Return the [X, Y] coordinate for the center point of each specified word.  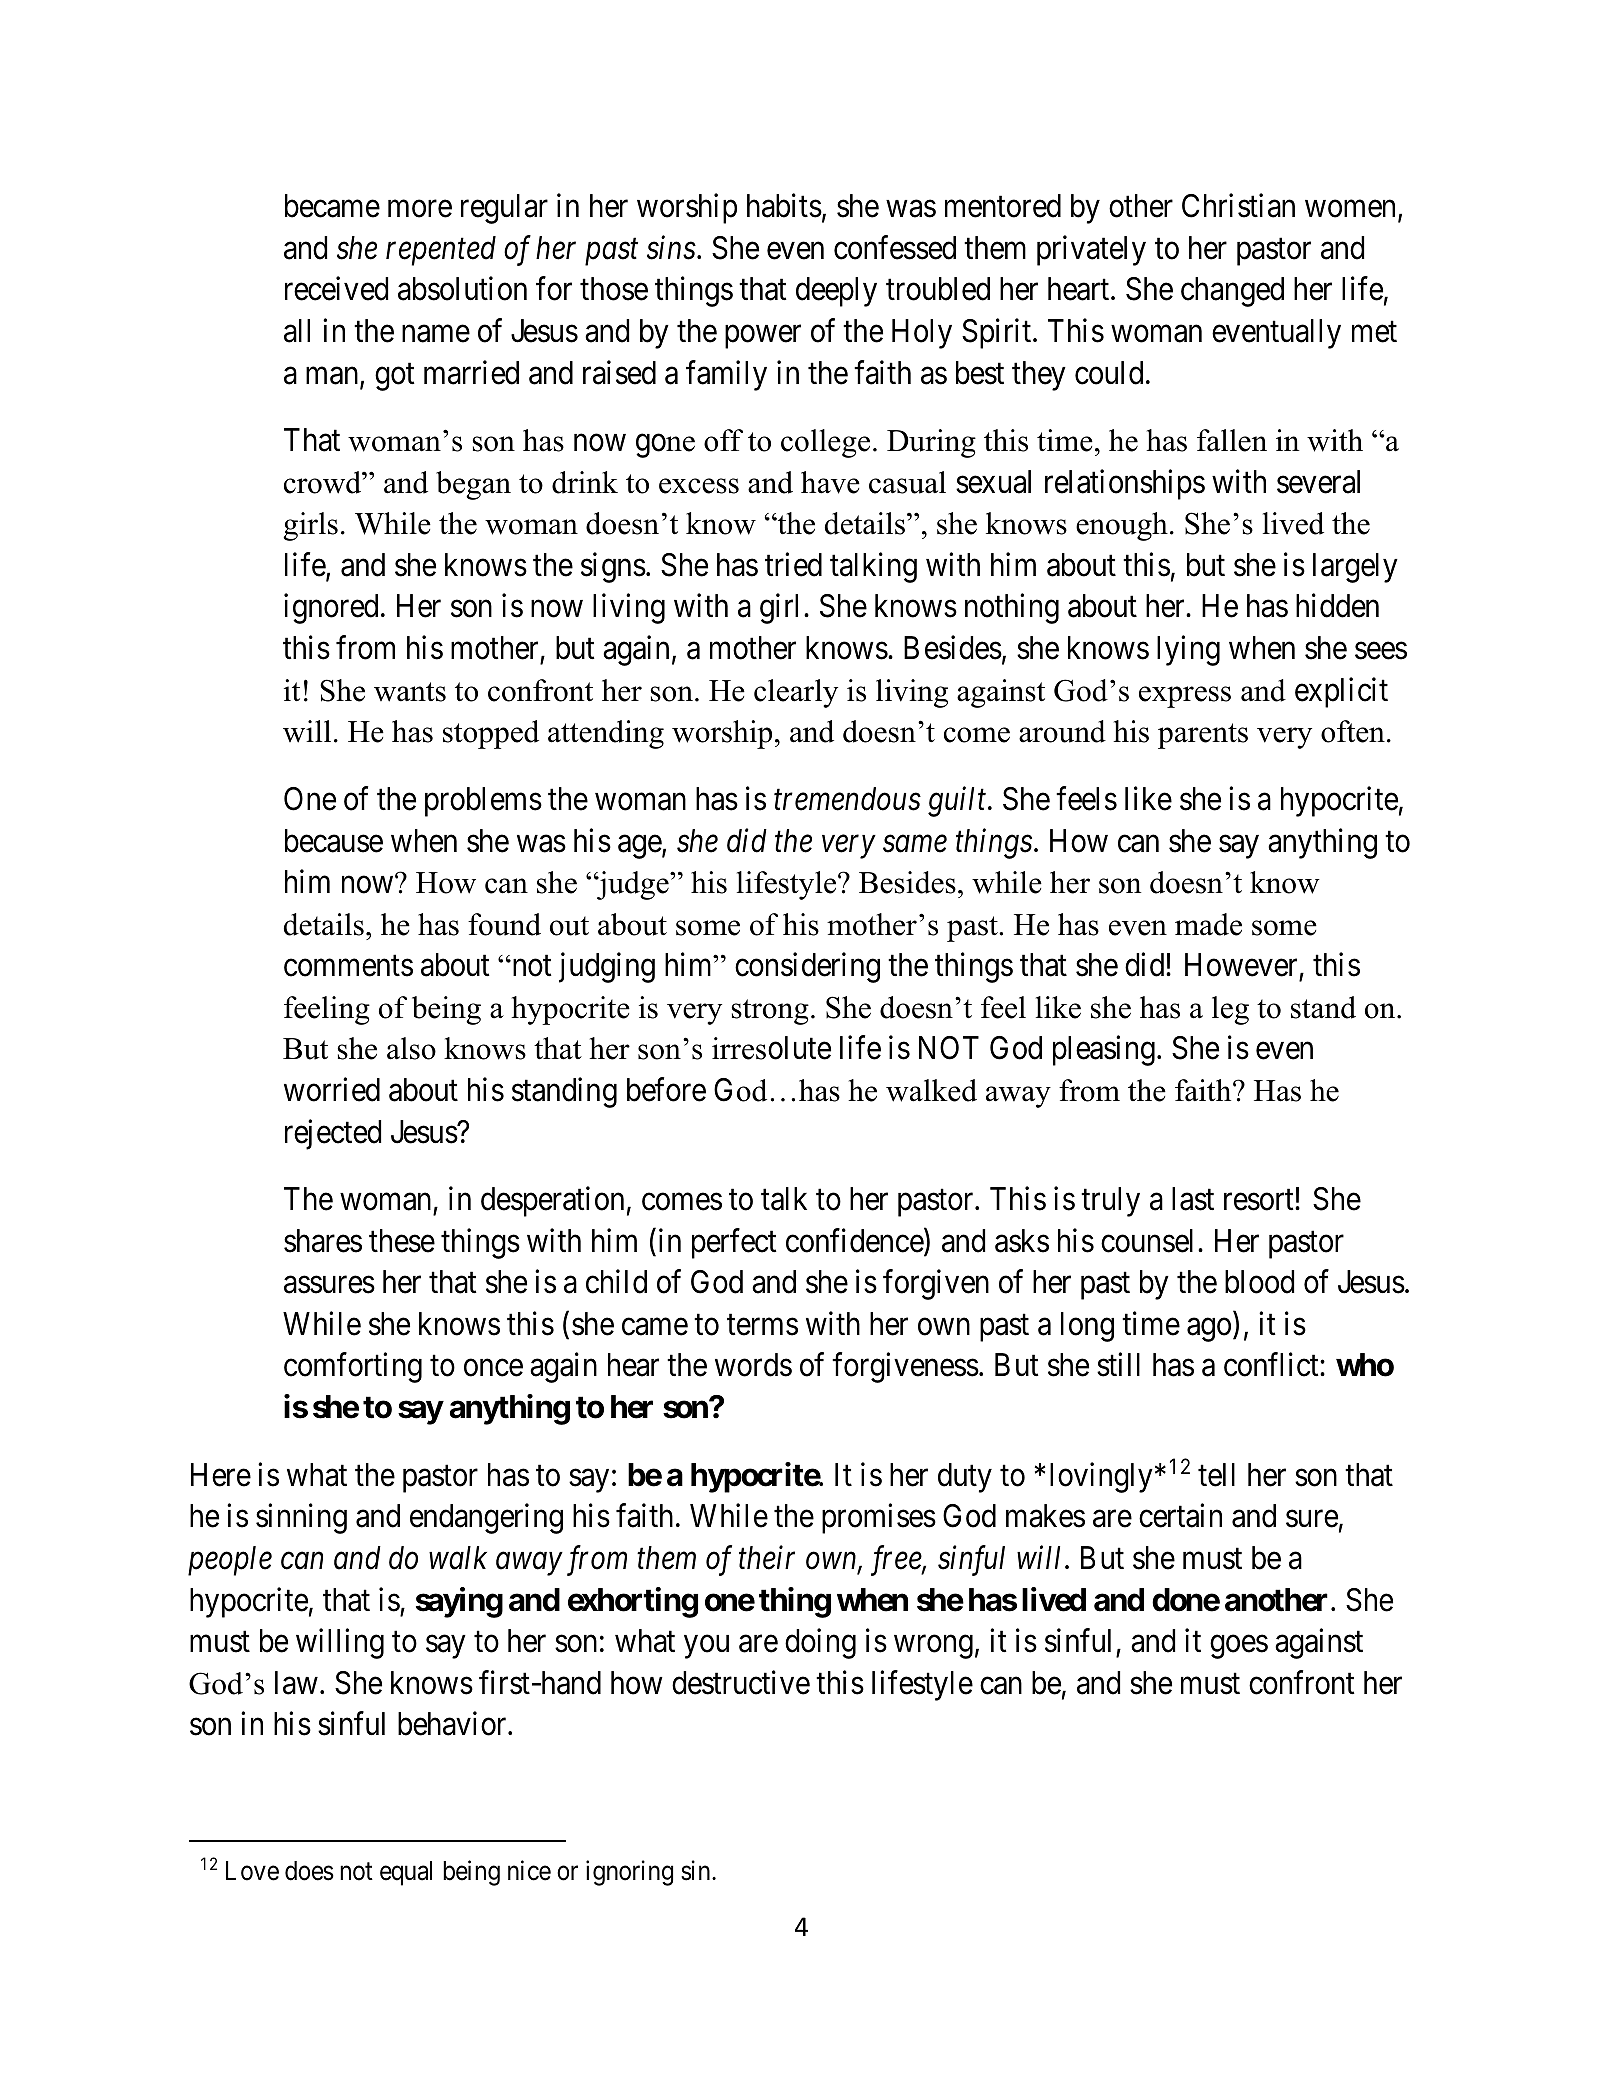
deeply [836, 292]
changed [1232, 292]
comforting [353, 1368]
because [334, 841]
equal [406, 1873]
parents [1203, 736]
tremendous [847, 799]
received [336, 289]
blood [1259, 1282]
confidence [855, 1241]
